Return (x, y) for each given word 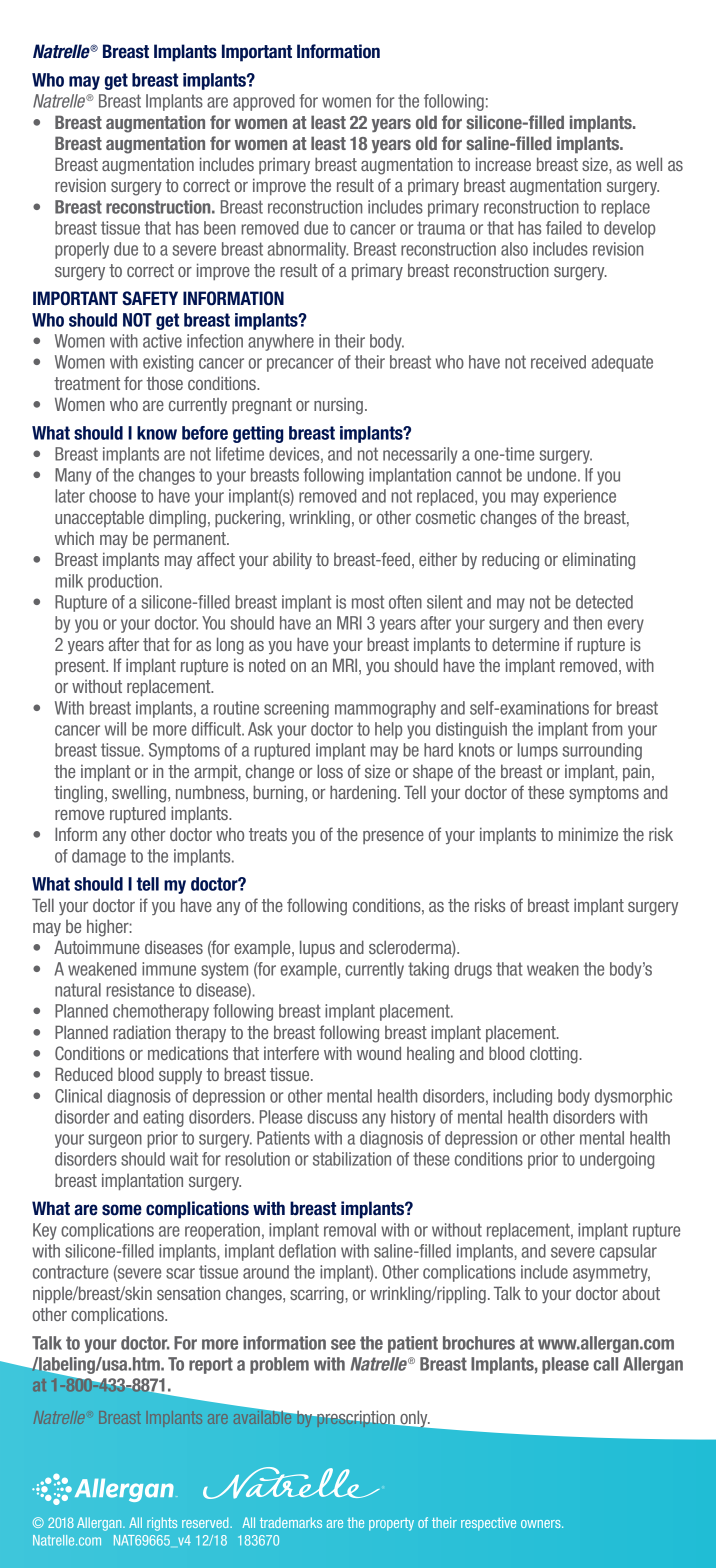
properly (82, 250)
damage (99, 857)
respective (488, 1524)
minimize (588, 834)
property (391, 1524)
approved (264, 102)
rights (162, 1524)
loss (330, 771)
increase (503, 164)
